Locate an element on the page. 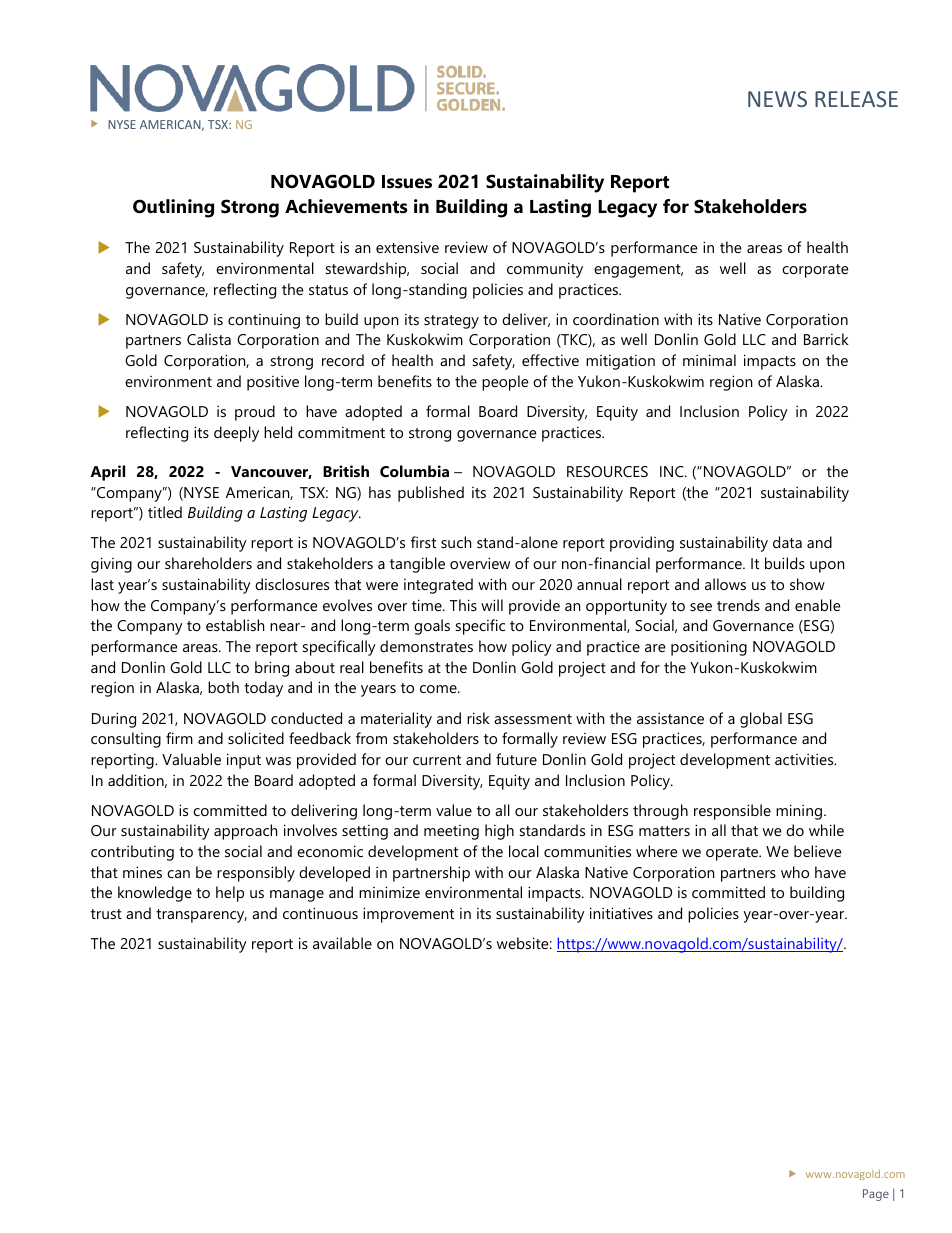  mining is located at coordinates (799, 812).
